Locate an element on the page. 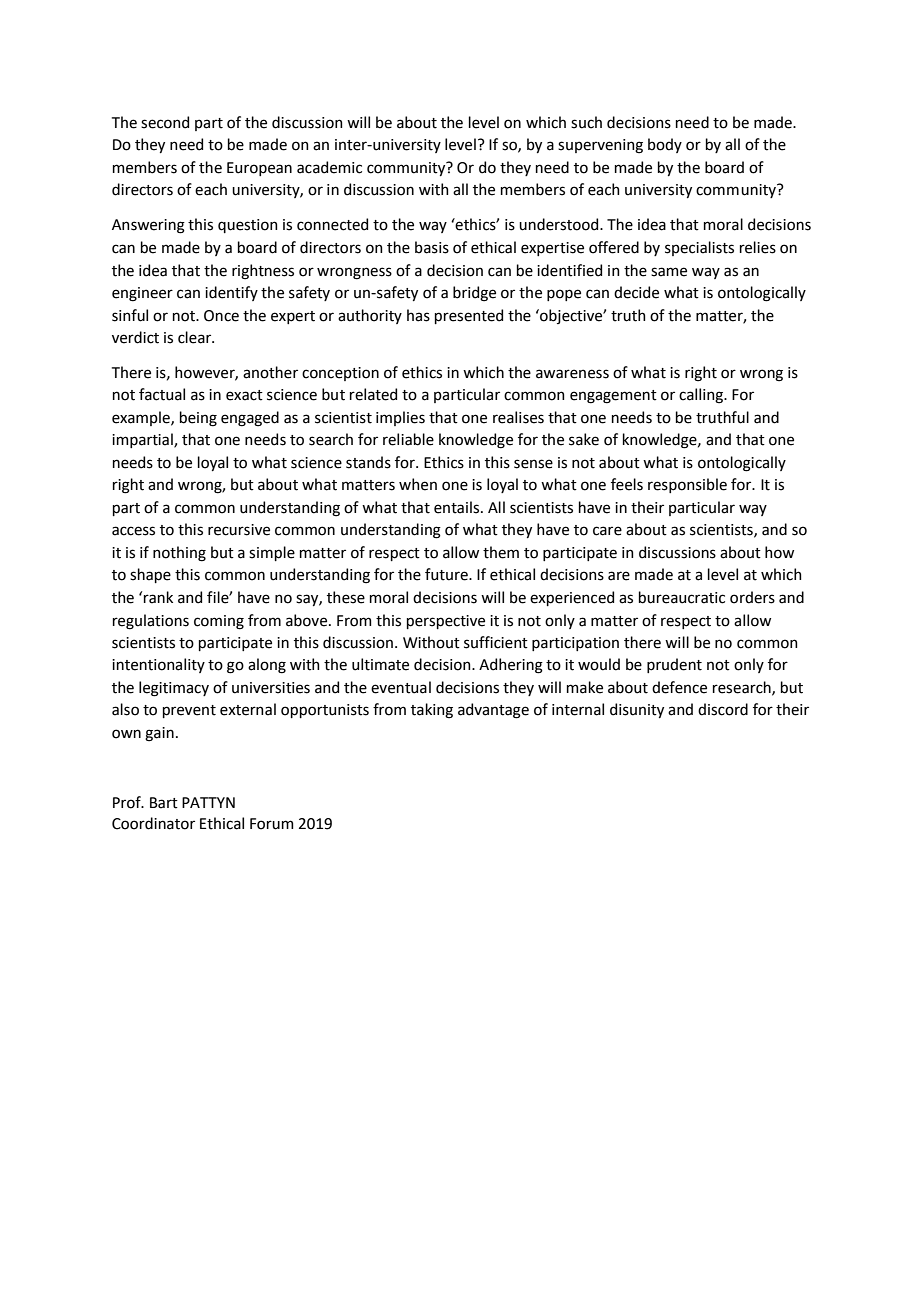 The width and height of the image is (924, 1307). being is located at coordinates (198, 419).
